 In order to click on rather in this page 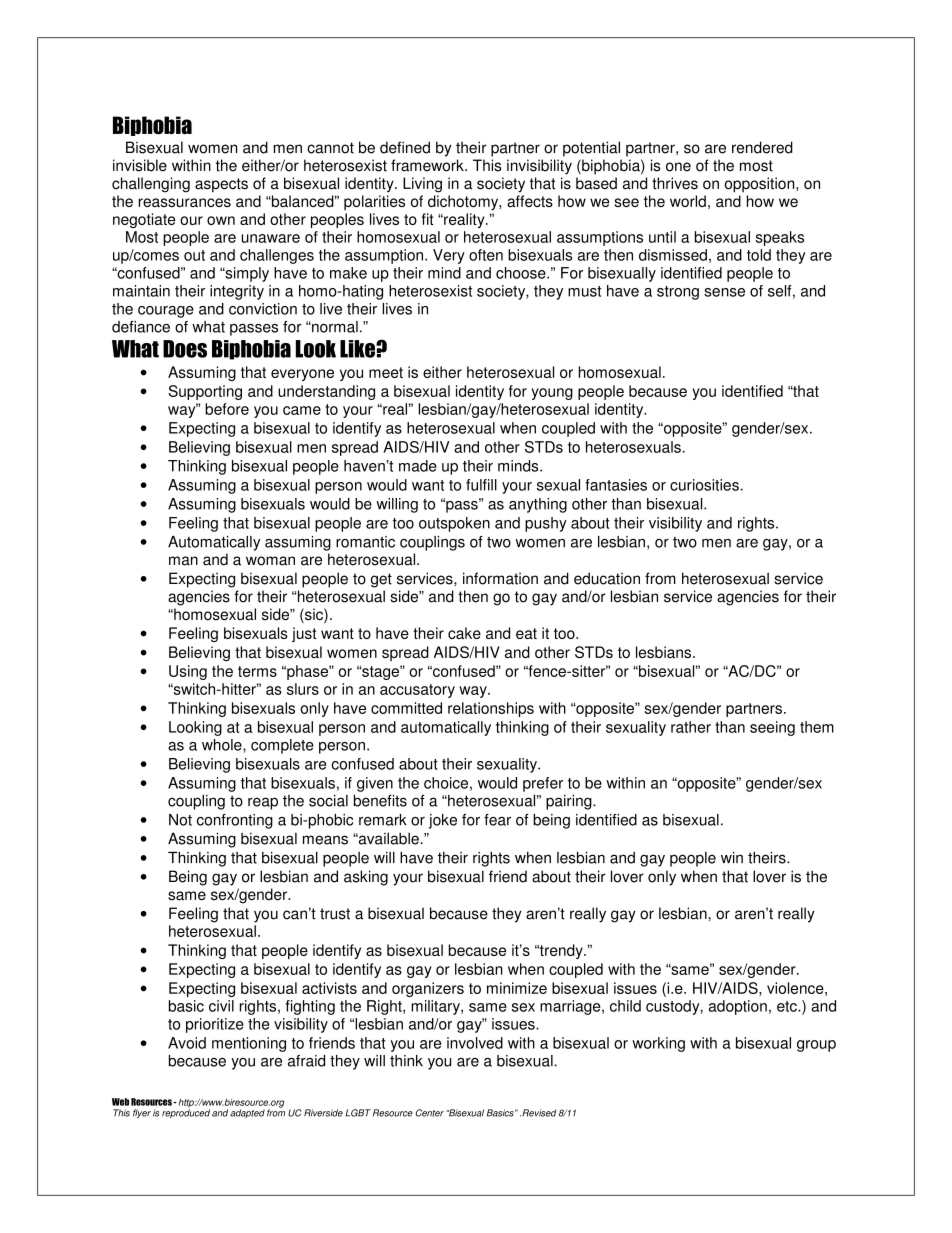, I will do `click(691, 727)`.
